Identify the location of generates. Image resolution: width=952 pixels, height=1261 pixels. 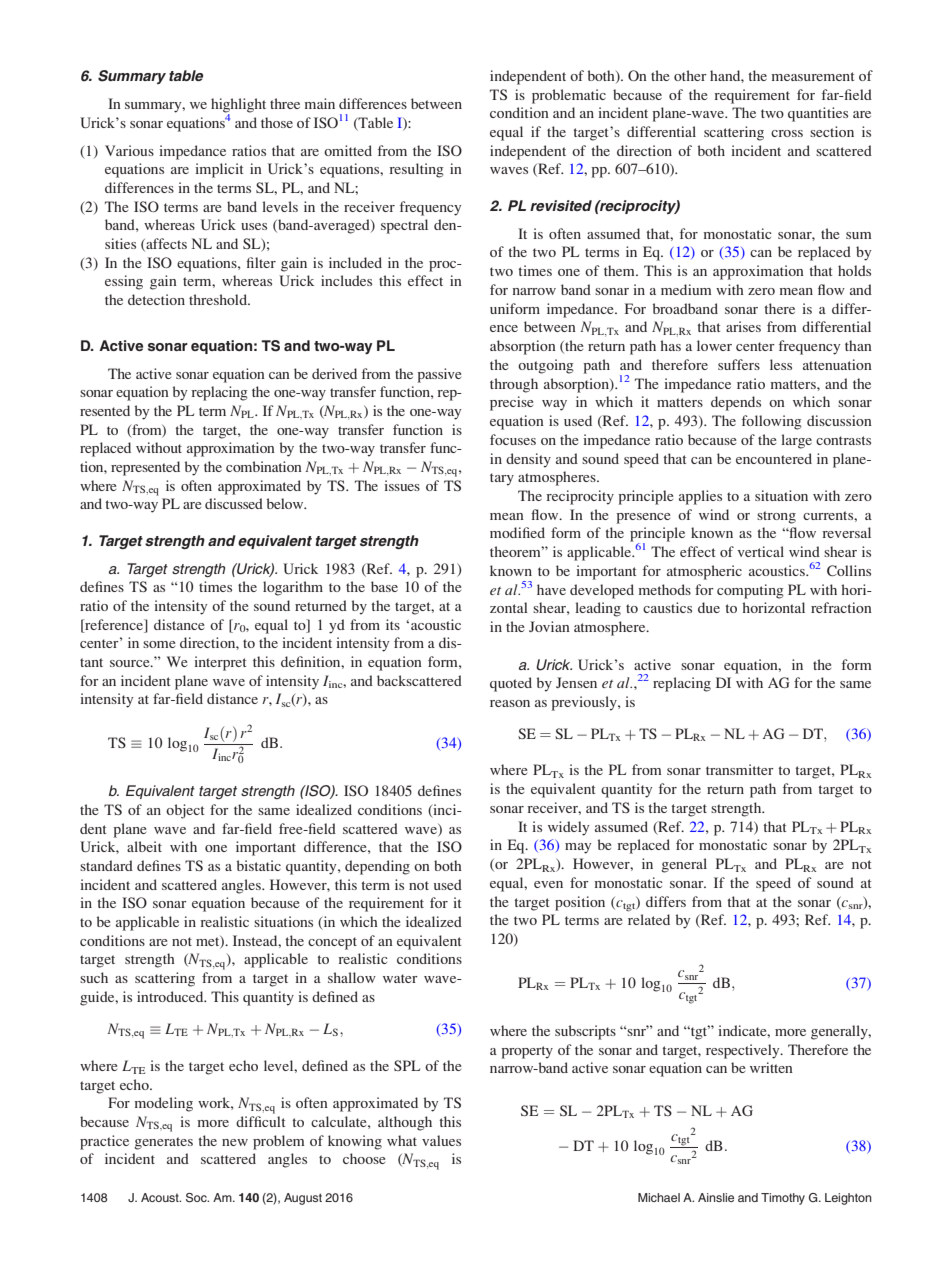
(163, 1143).
